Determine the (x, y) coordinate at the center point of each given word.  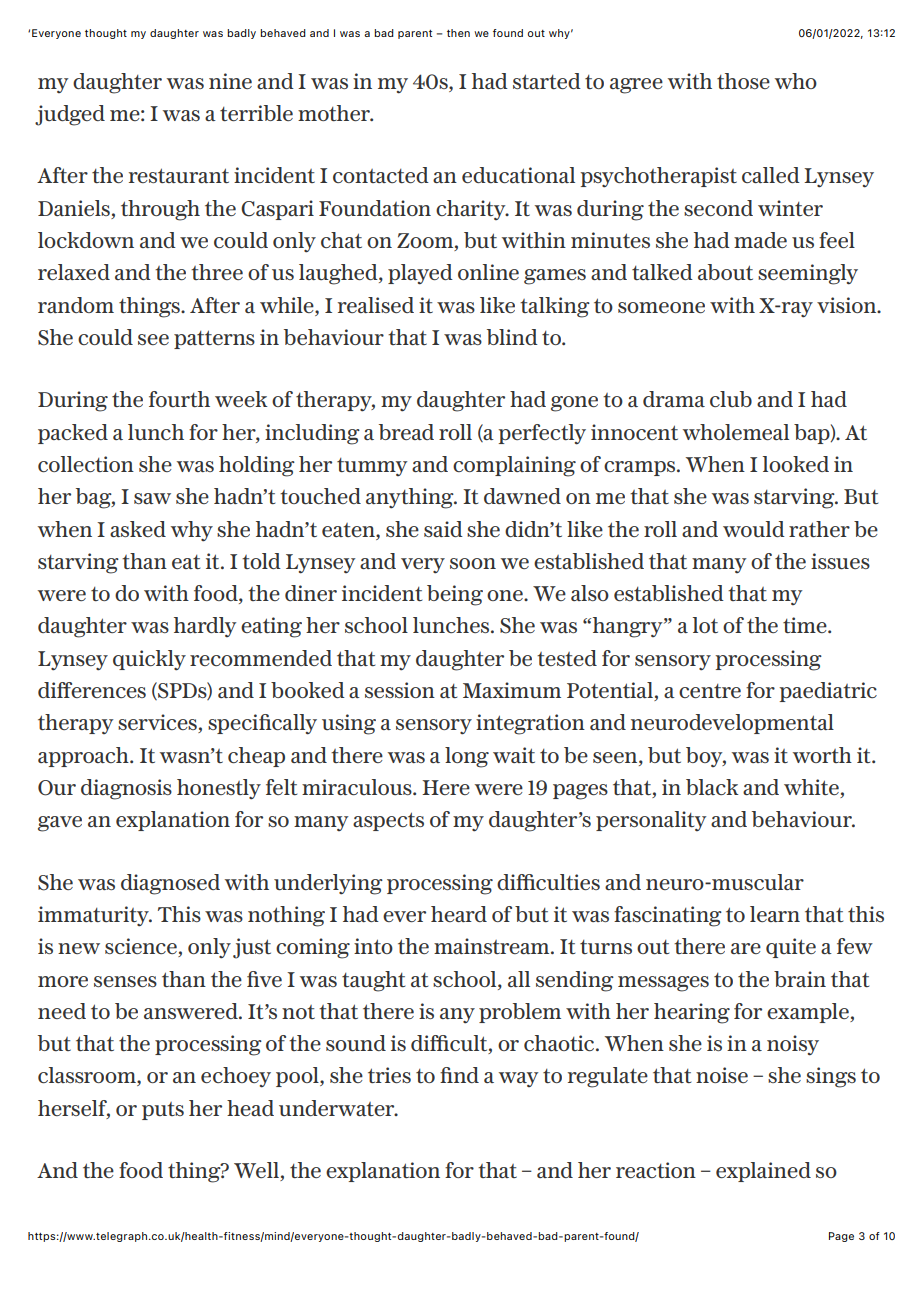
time (806, 625)
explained (763, 1172)
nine (230, 81)
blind (512, 337)
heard (459, 914)
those (743, 81)
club (731, 399)
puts (163, 1111)
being (455, 595)
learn (775, 914)
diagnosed (170, 884)
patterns (214, 339)
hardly (205, 627)
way (518, 1079)
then (458, 33)
